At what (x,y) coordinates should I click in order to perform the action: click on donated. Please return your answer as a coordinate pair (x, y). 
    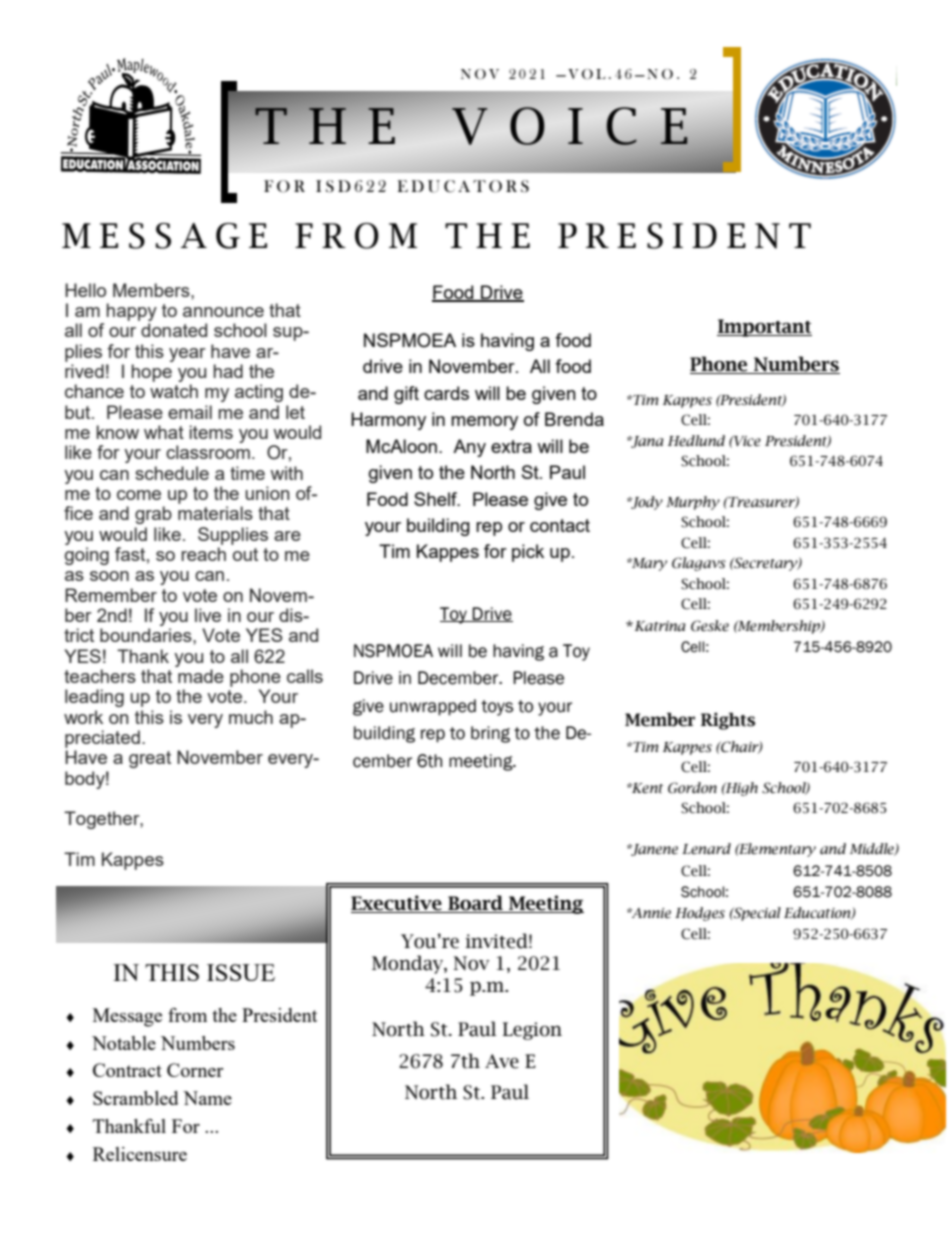
    Looking at the image, I should click on (174, 330).
